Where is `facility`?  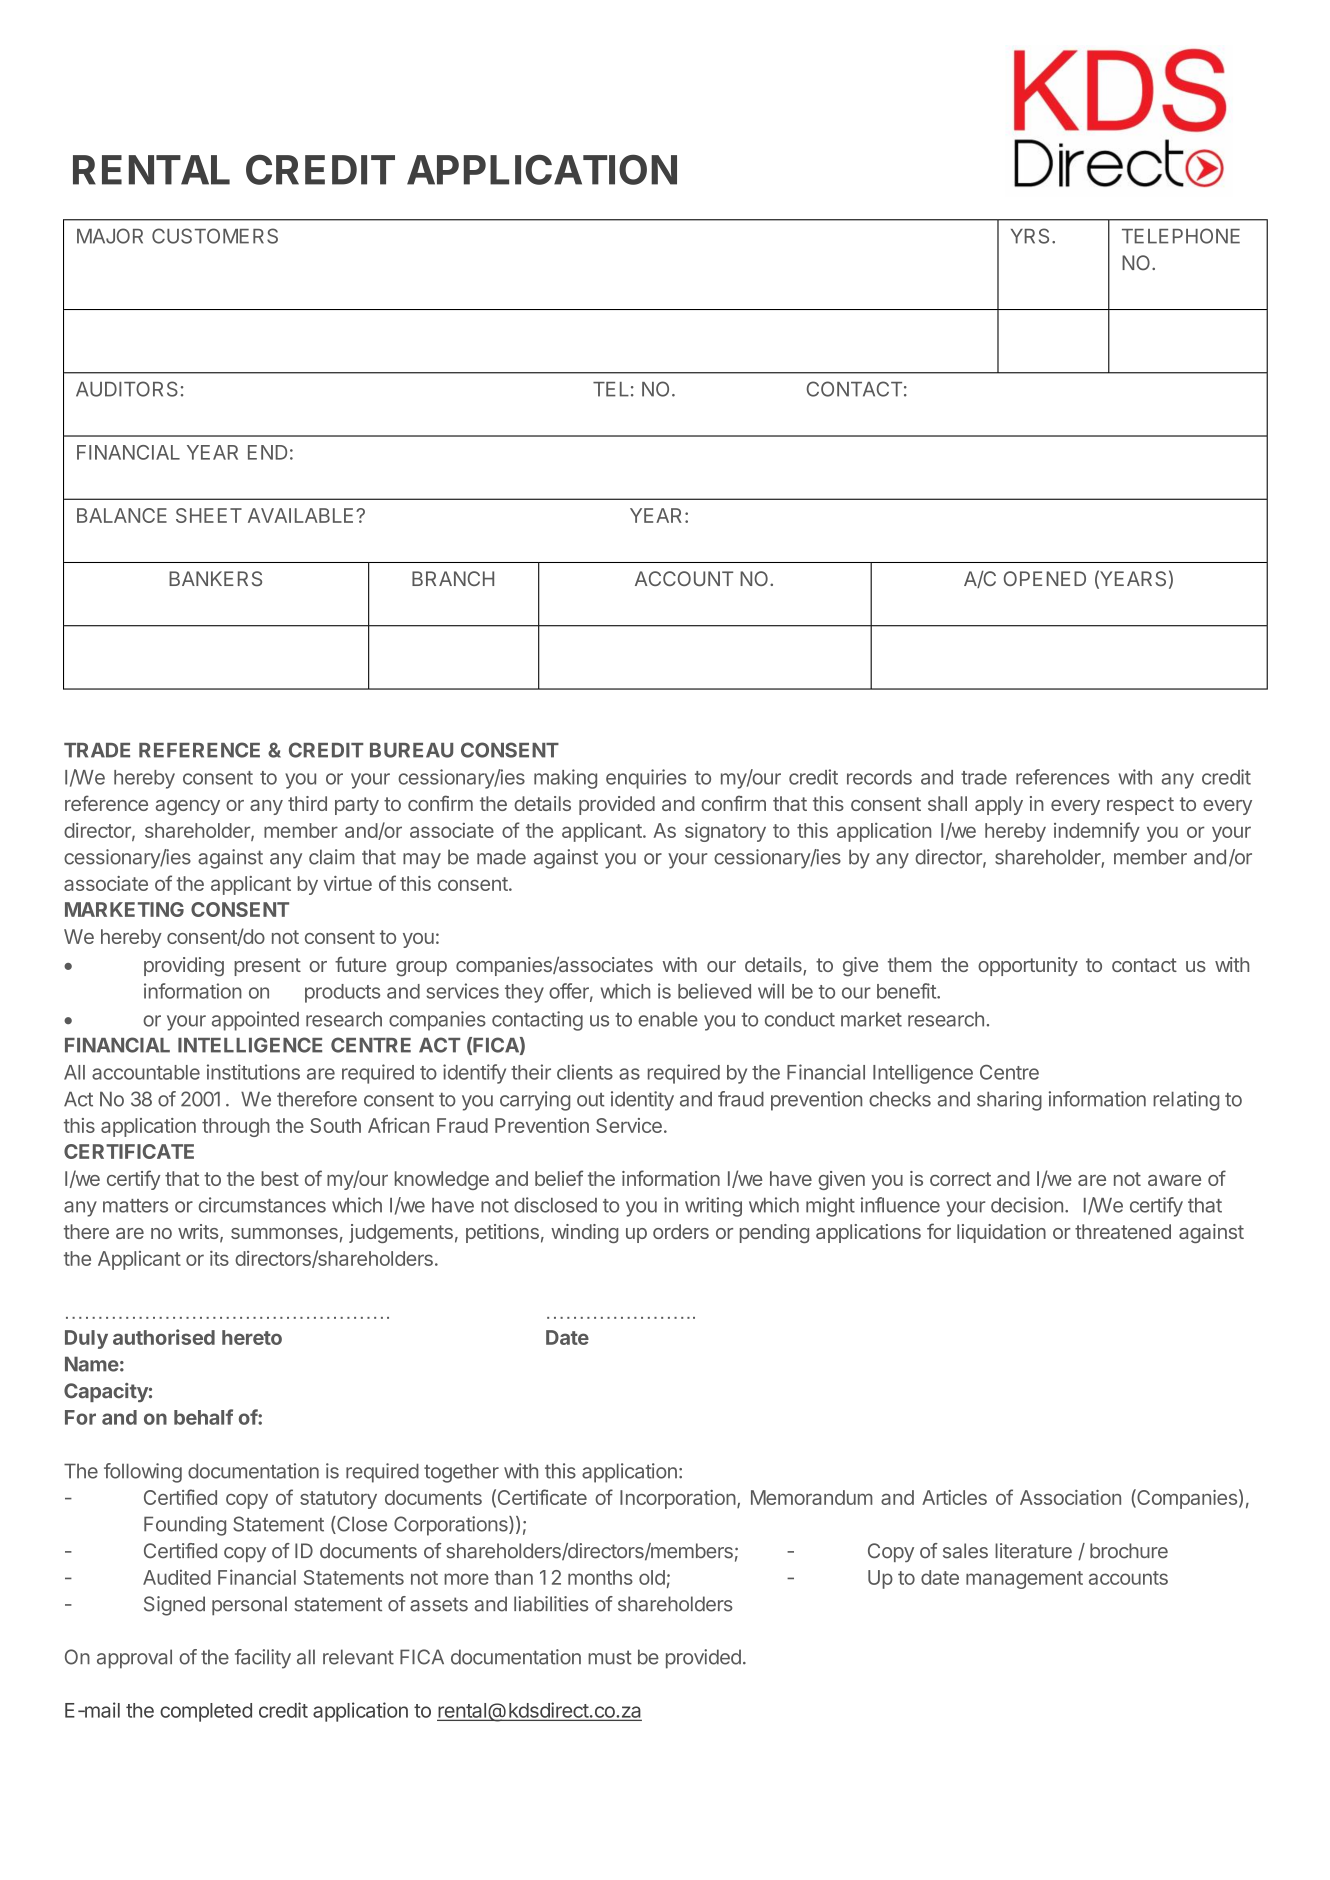
facility is located at coordinates (263, 1659).
